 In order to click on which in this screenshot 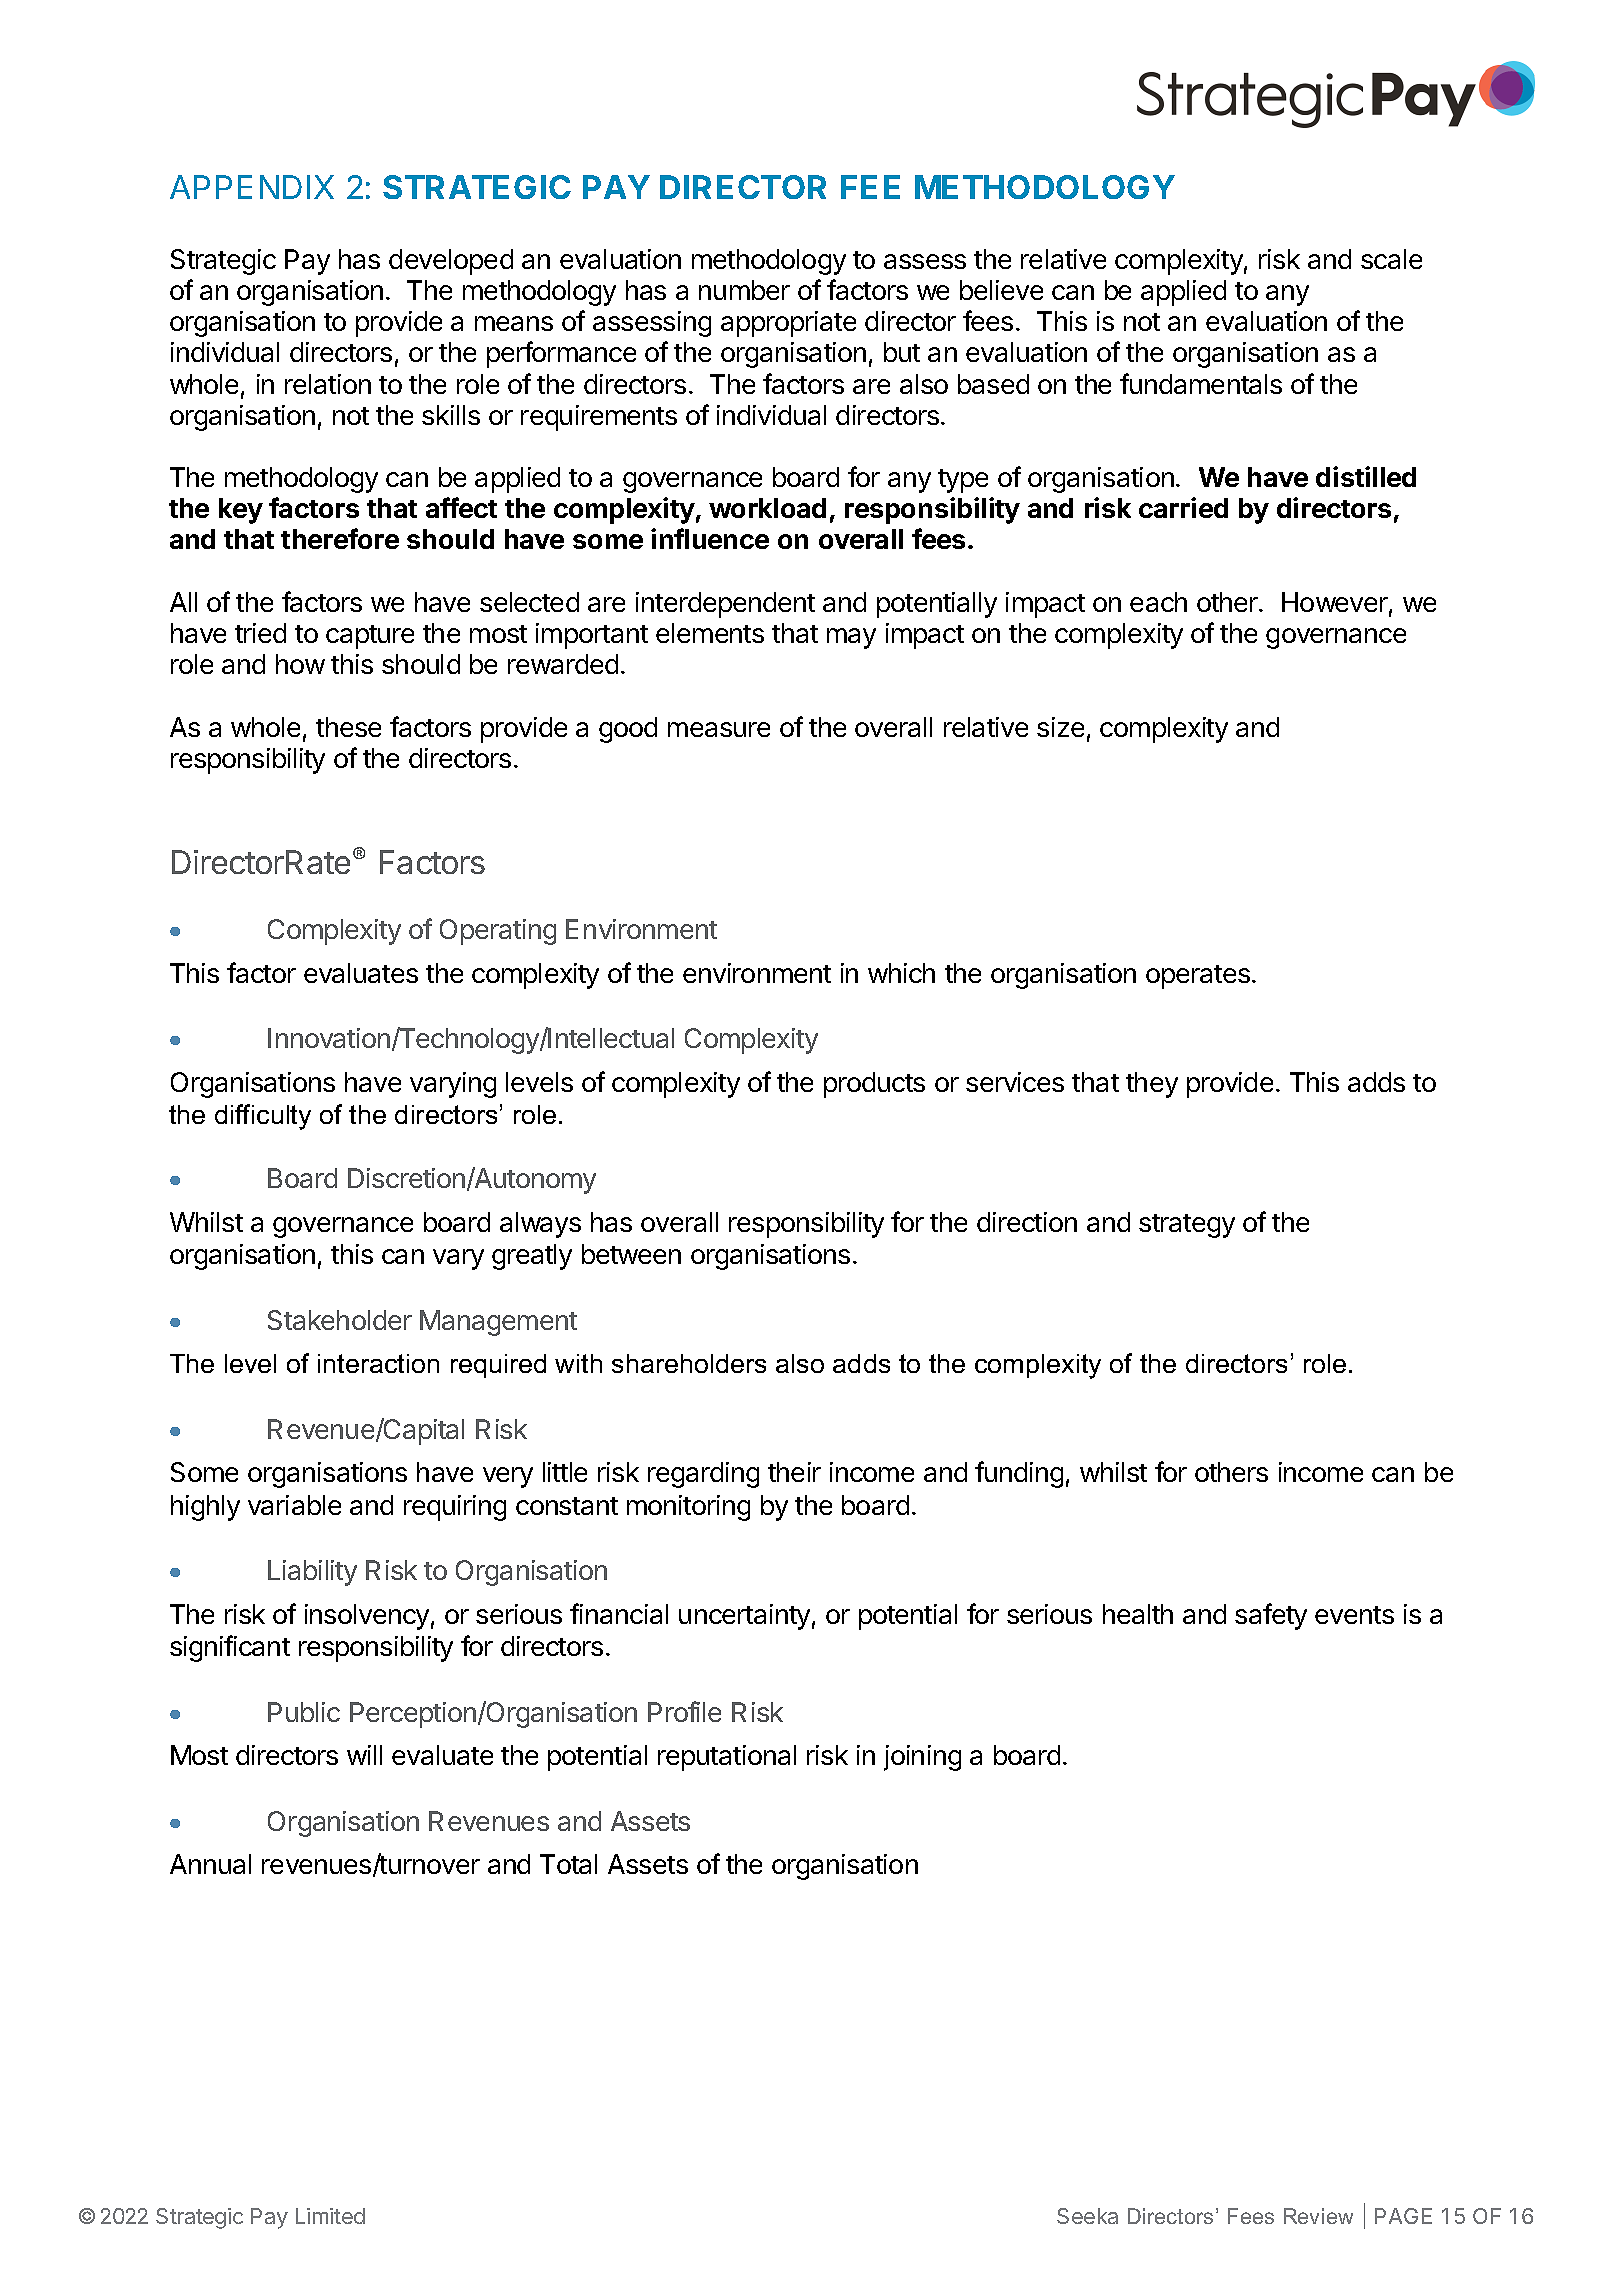, I will do `click(901, 973)`.
